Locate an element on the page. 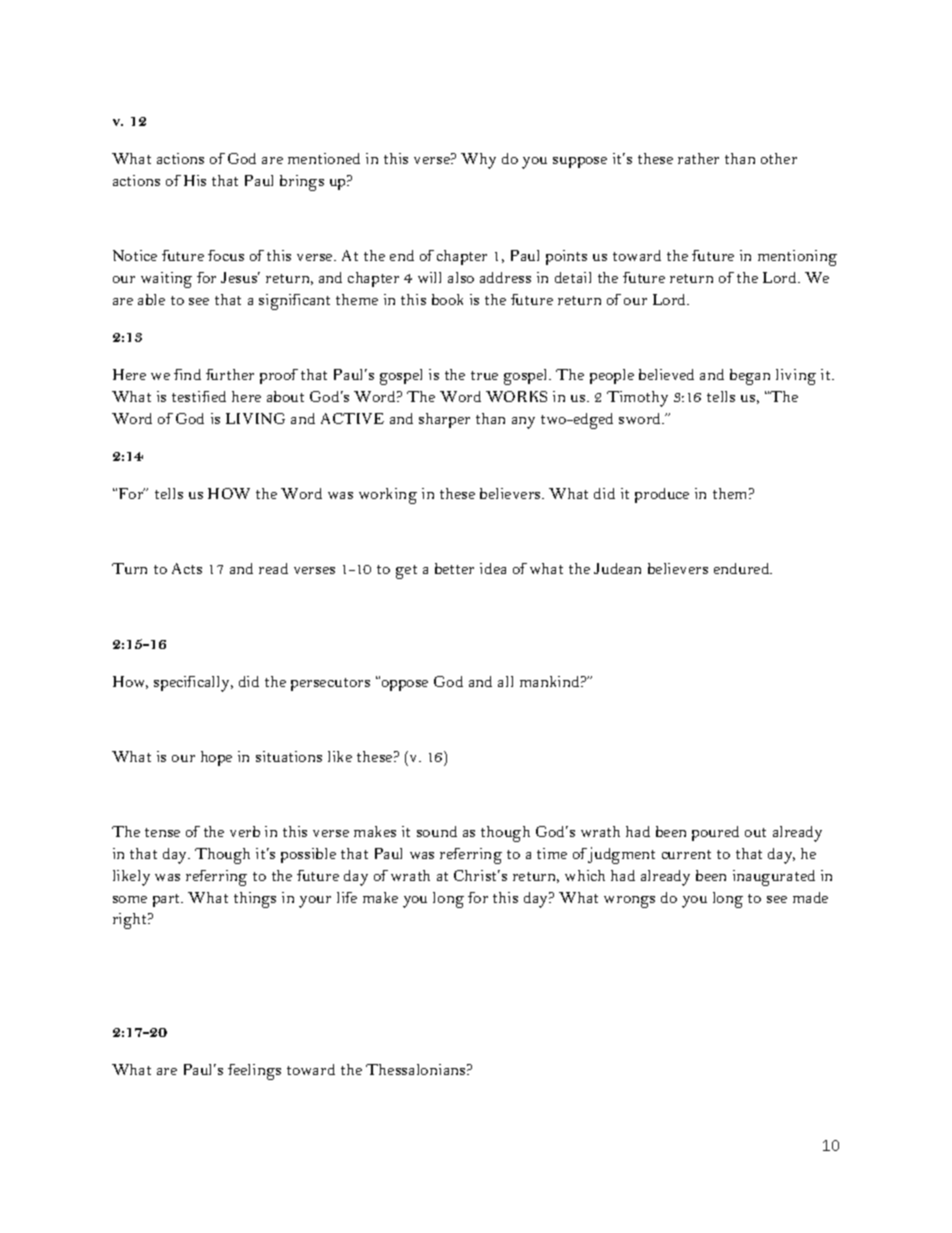 The height and width of the image is (1233, 952). began is located at coordinates (750, 377).
